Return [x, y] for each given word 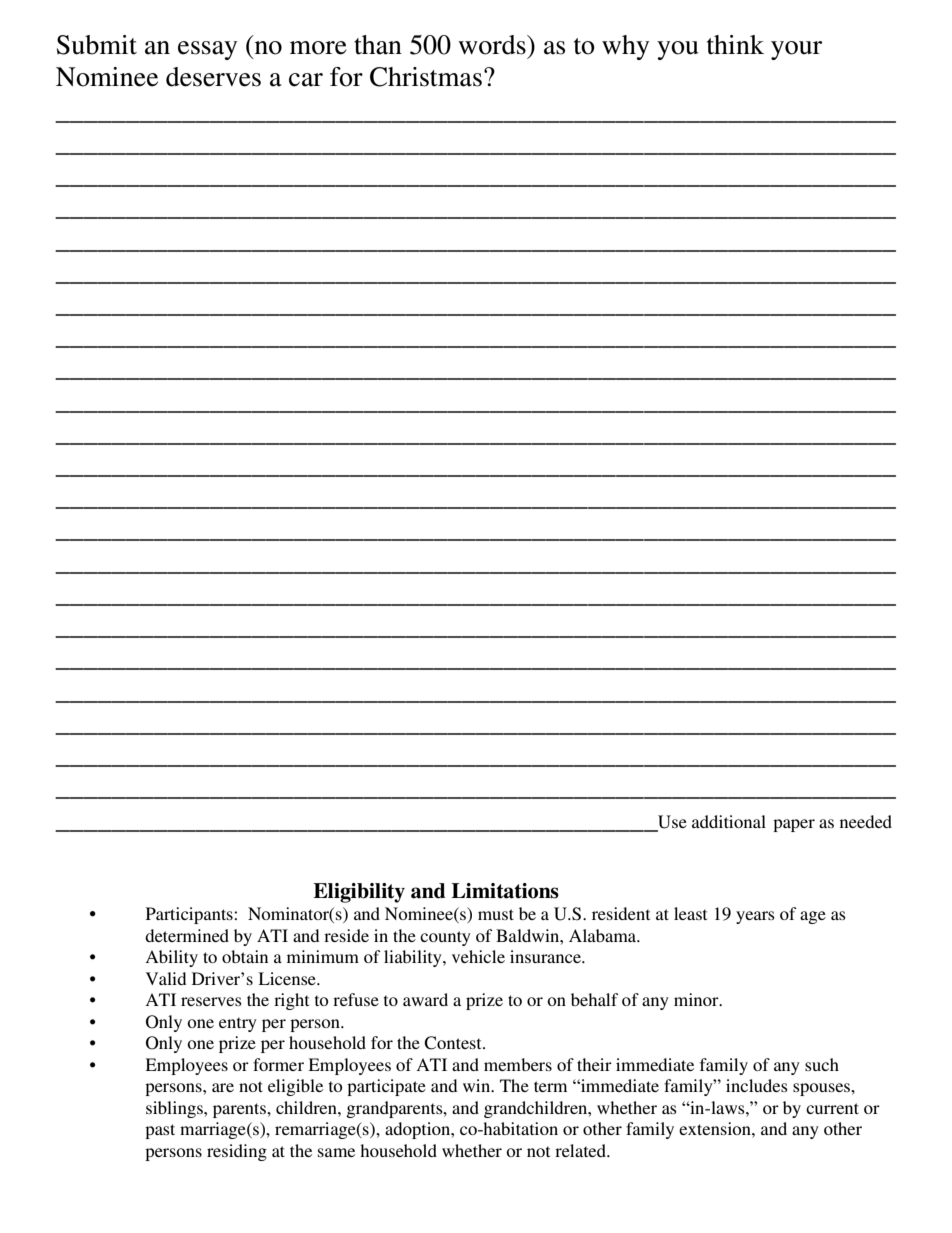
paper [794, 825]
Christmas [426, 77]
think [735, 45]
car [306, 80]
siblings [175, 1109]
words [493, 45]
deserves [213, 77]
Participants [190, 915]
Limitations [505, 891]
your [796, 50]
